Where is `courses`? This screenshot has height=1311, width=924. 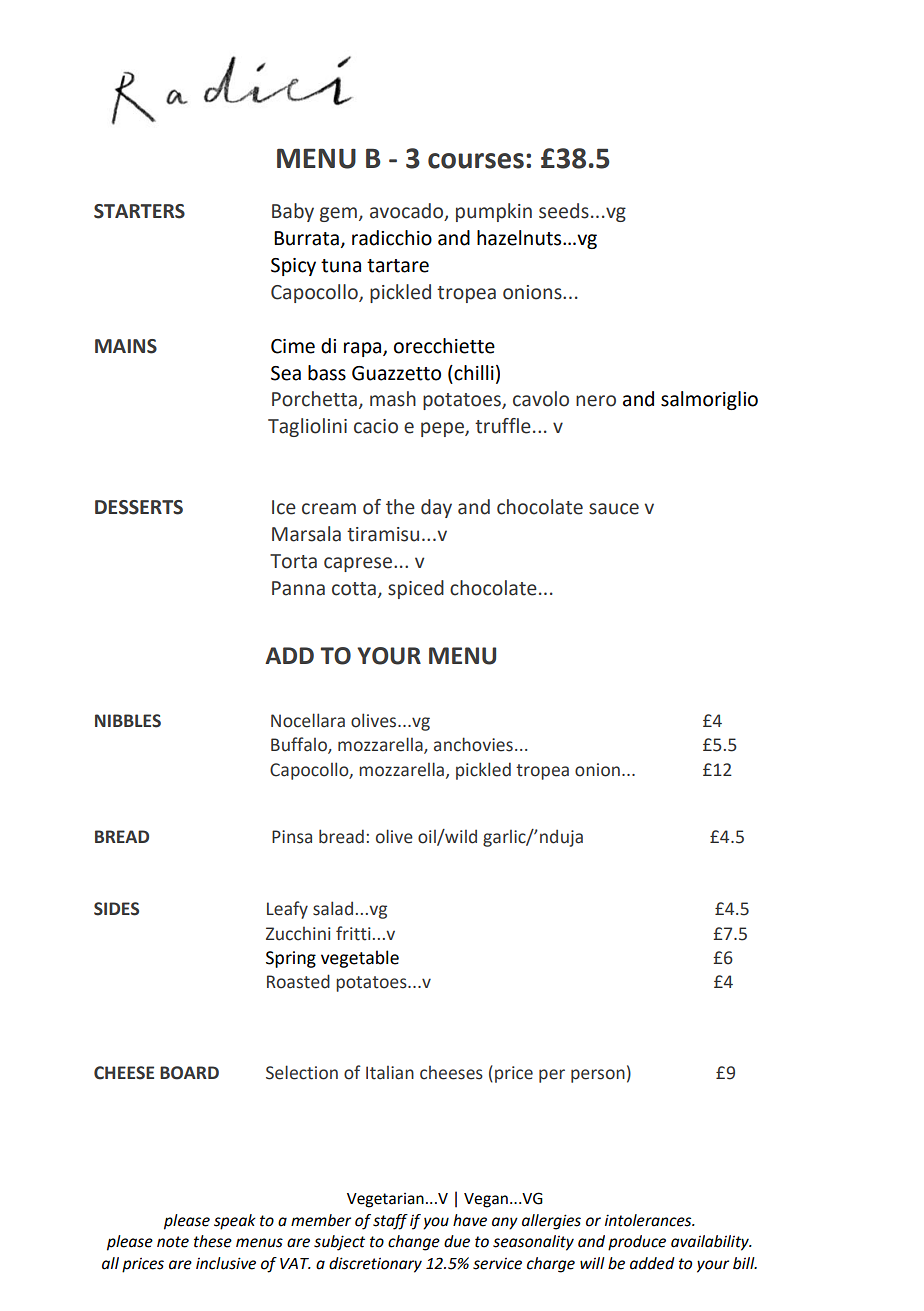
courses is located at coordinates (476, 161).
